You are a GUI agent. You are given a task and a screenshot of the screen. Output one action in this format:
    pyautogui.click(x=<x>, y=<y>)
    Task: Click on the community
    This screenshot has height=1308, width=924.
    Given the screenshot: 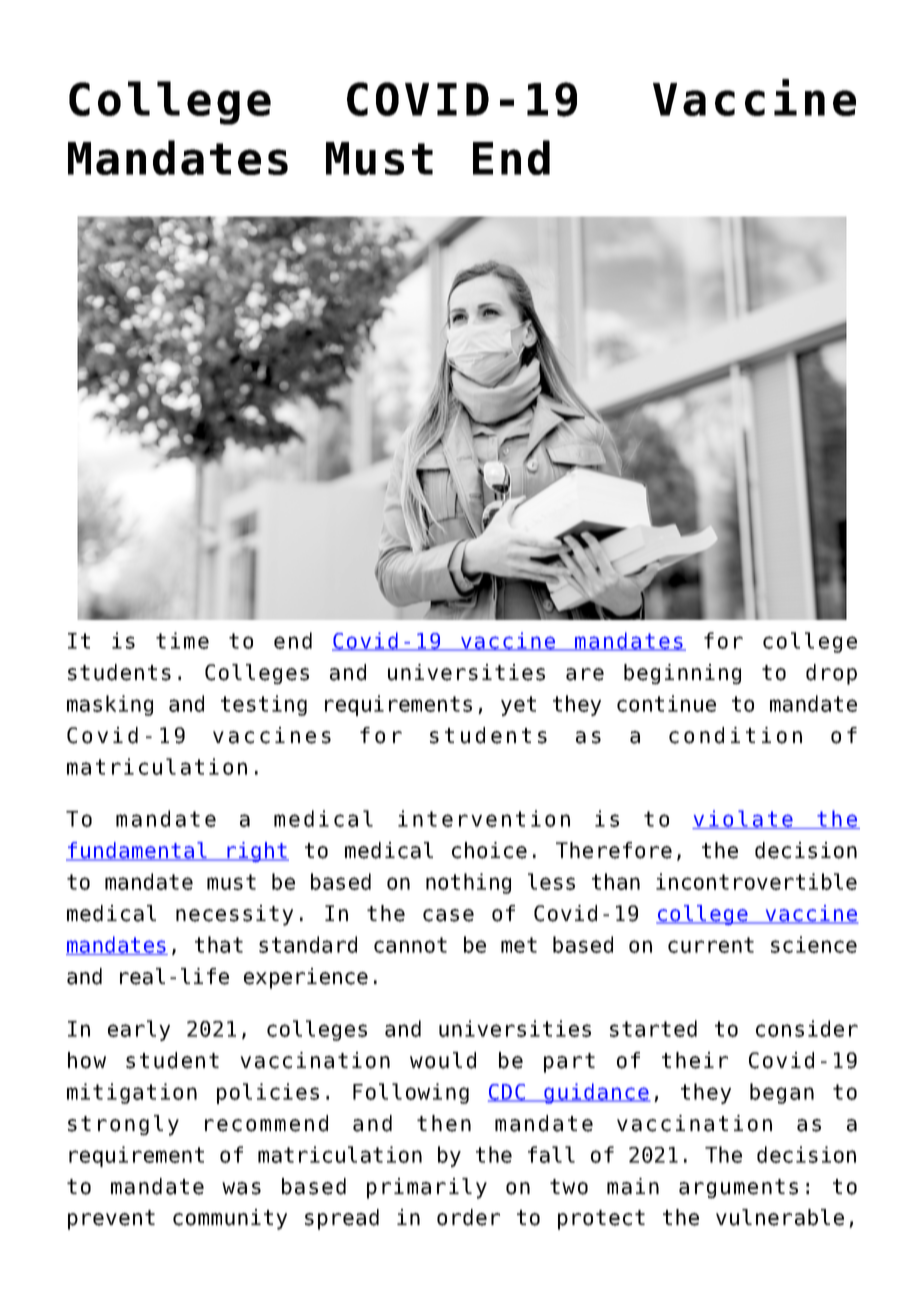 What is the action you would take?
    pyautogui.click(x=230, y=1219)
